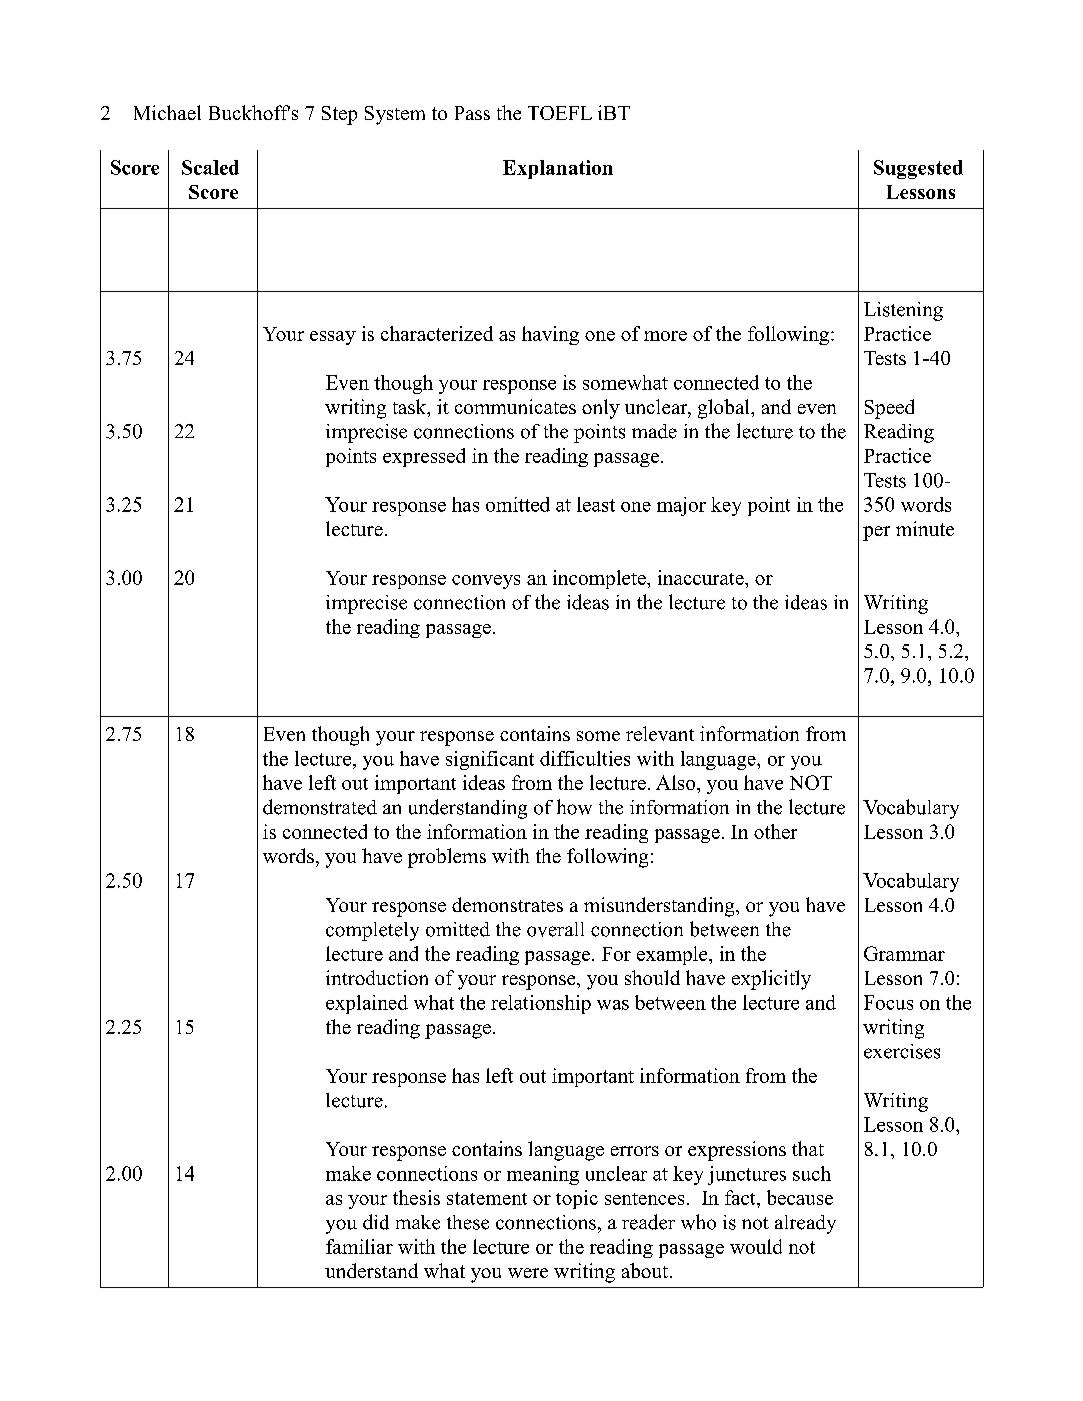 The height and width of the screenshot is (1401, 1083). I want to click on Explanation, so click(558, 169).
